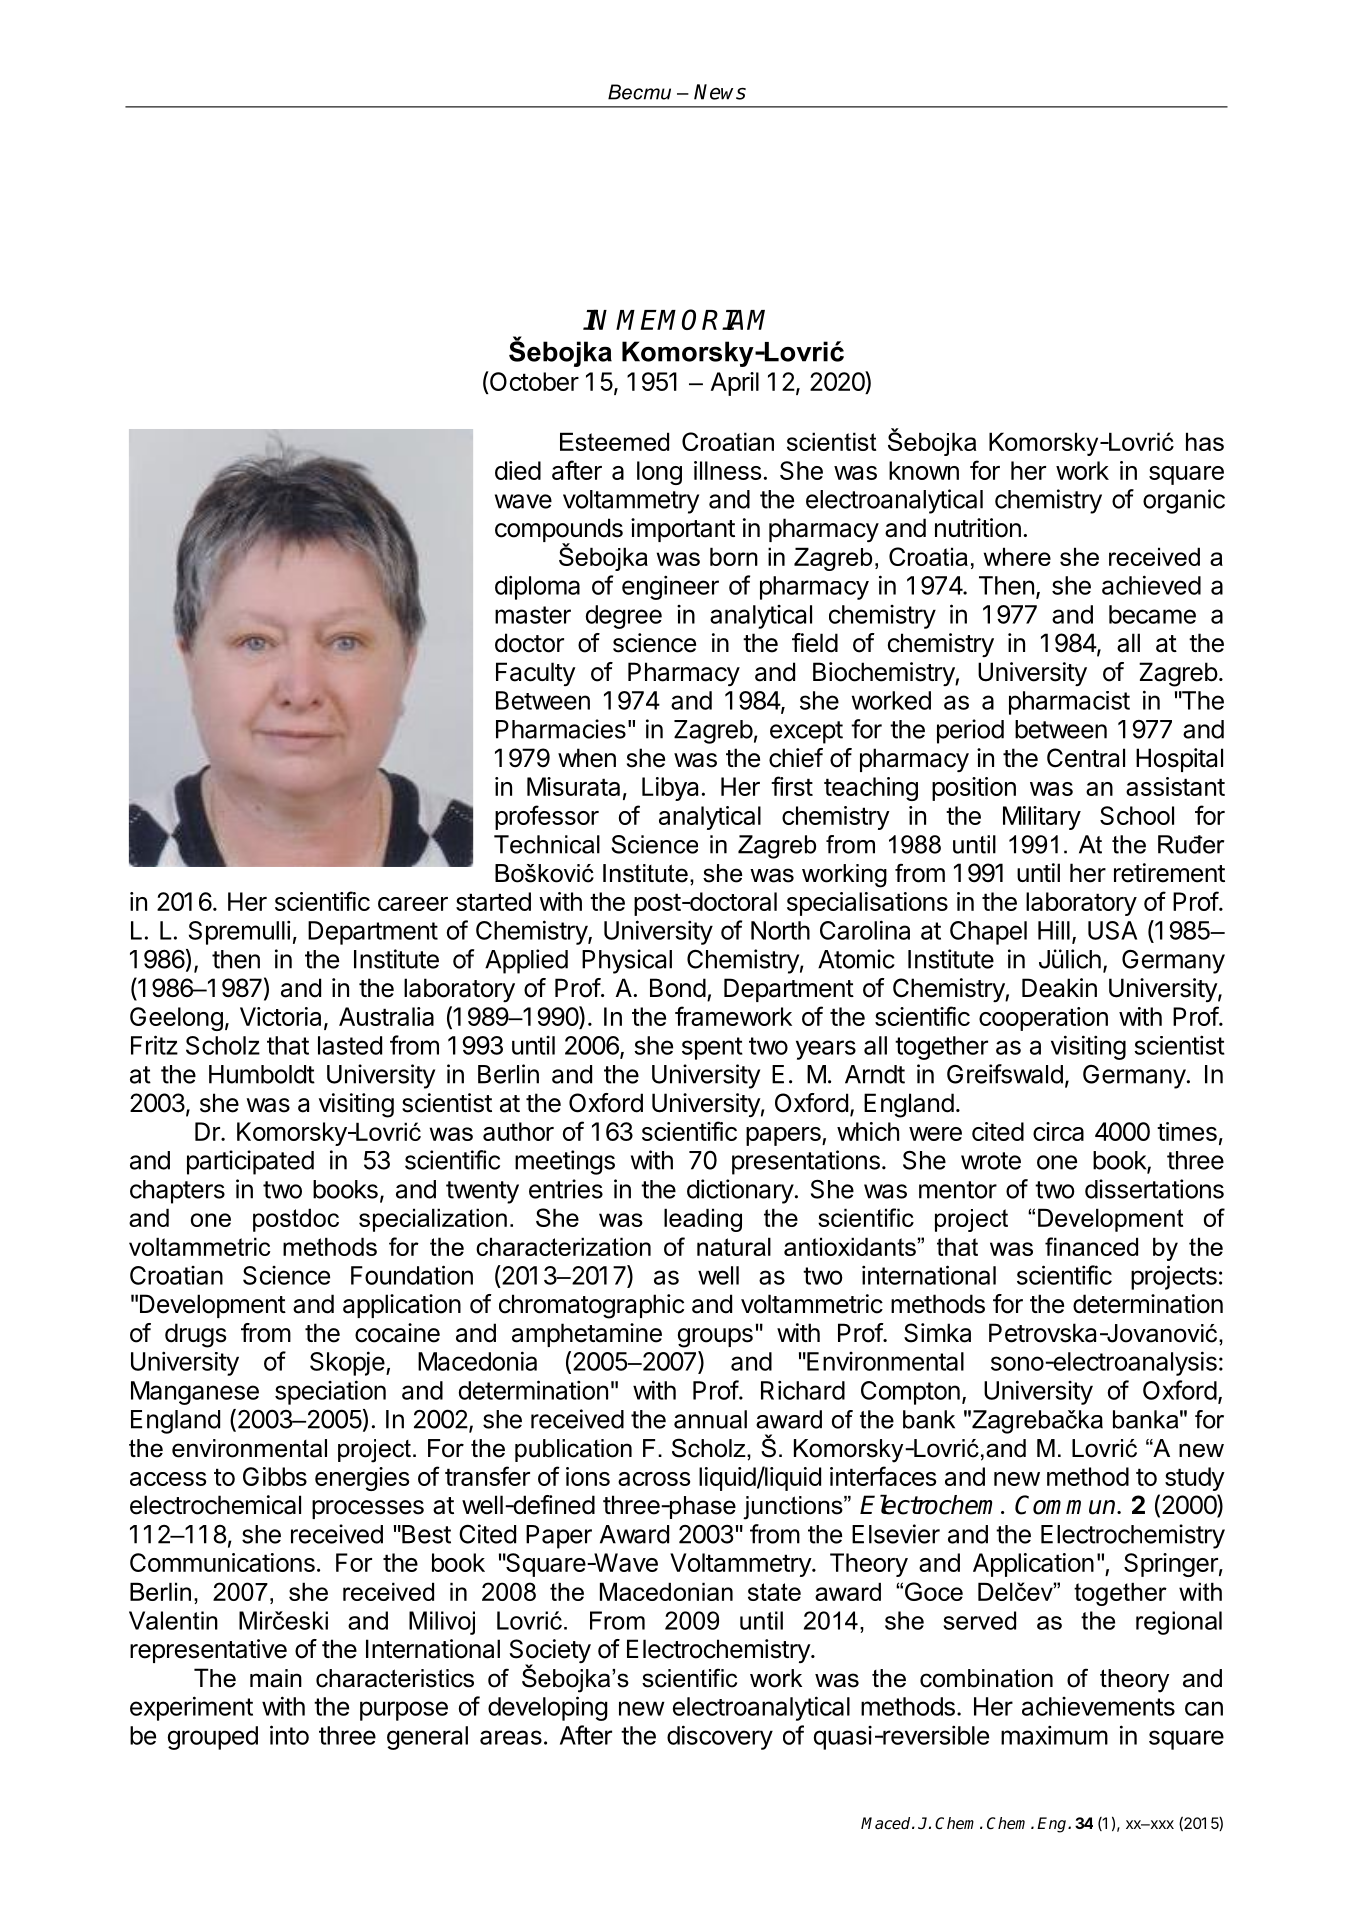 The height and width of the image is (1913, 1353). What do you see at coordinates (1054, 930) in the image?
I see `Hill` at bounding box center [1054, 930].
